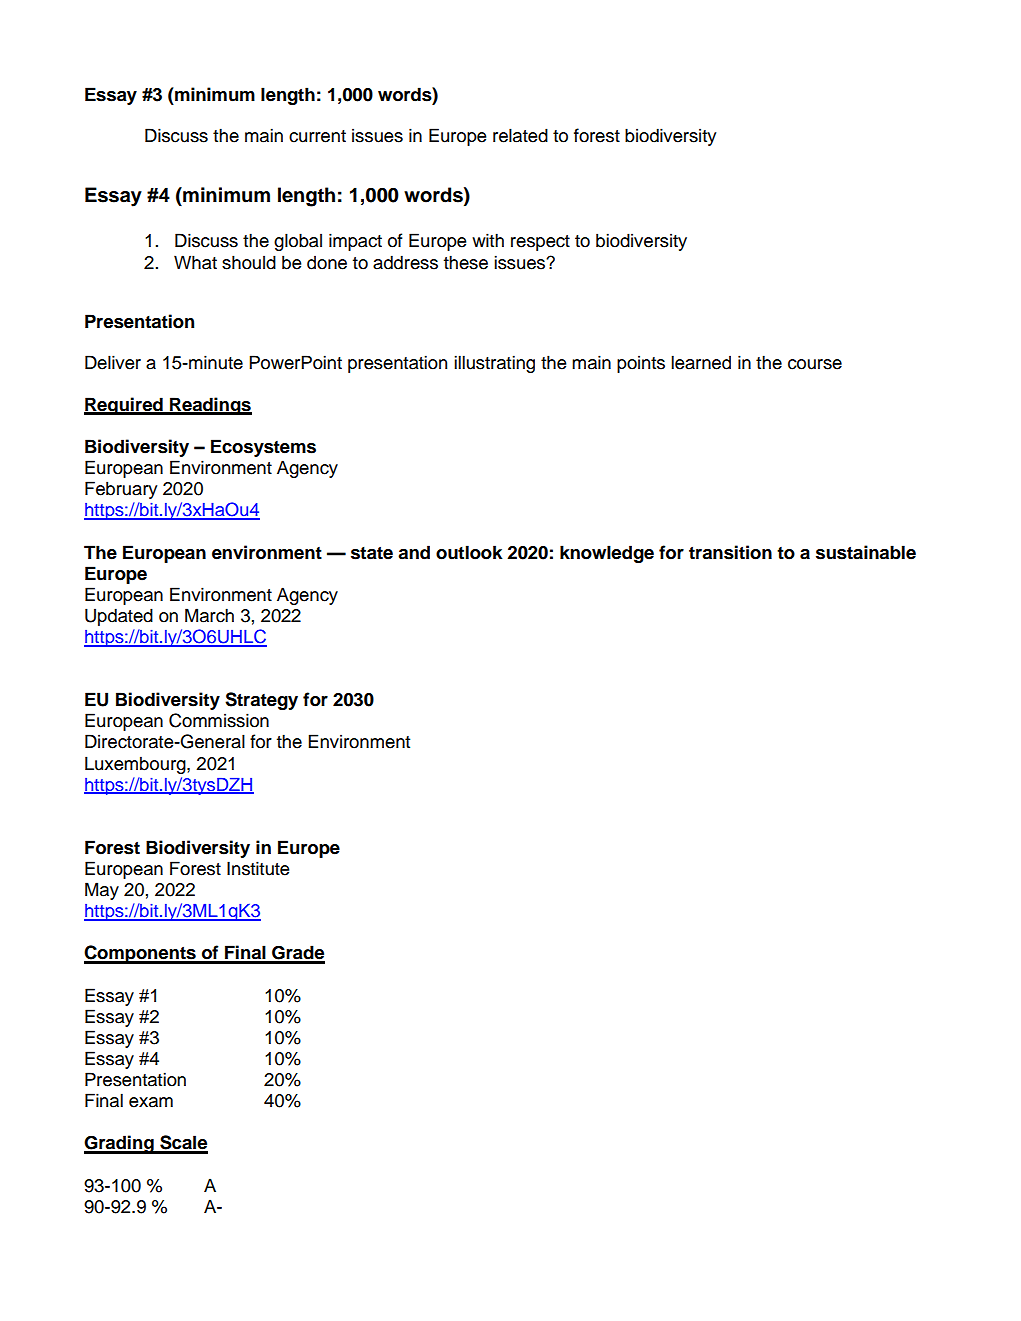 The width and height of the screenshot is (1021, 1321). What do you see at coordinates (317, 136) in the screenshot?
I see `current` at bounding box center [317, 136].
